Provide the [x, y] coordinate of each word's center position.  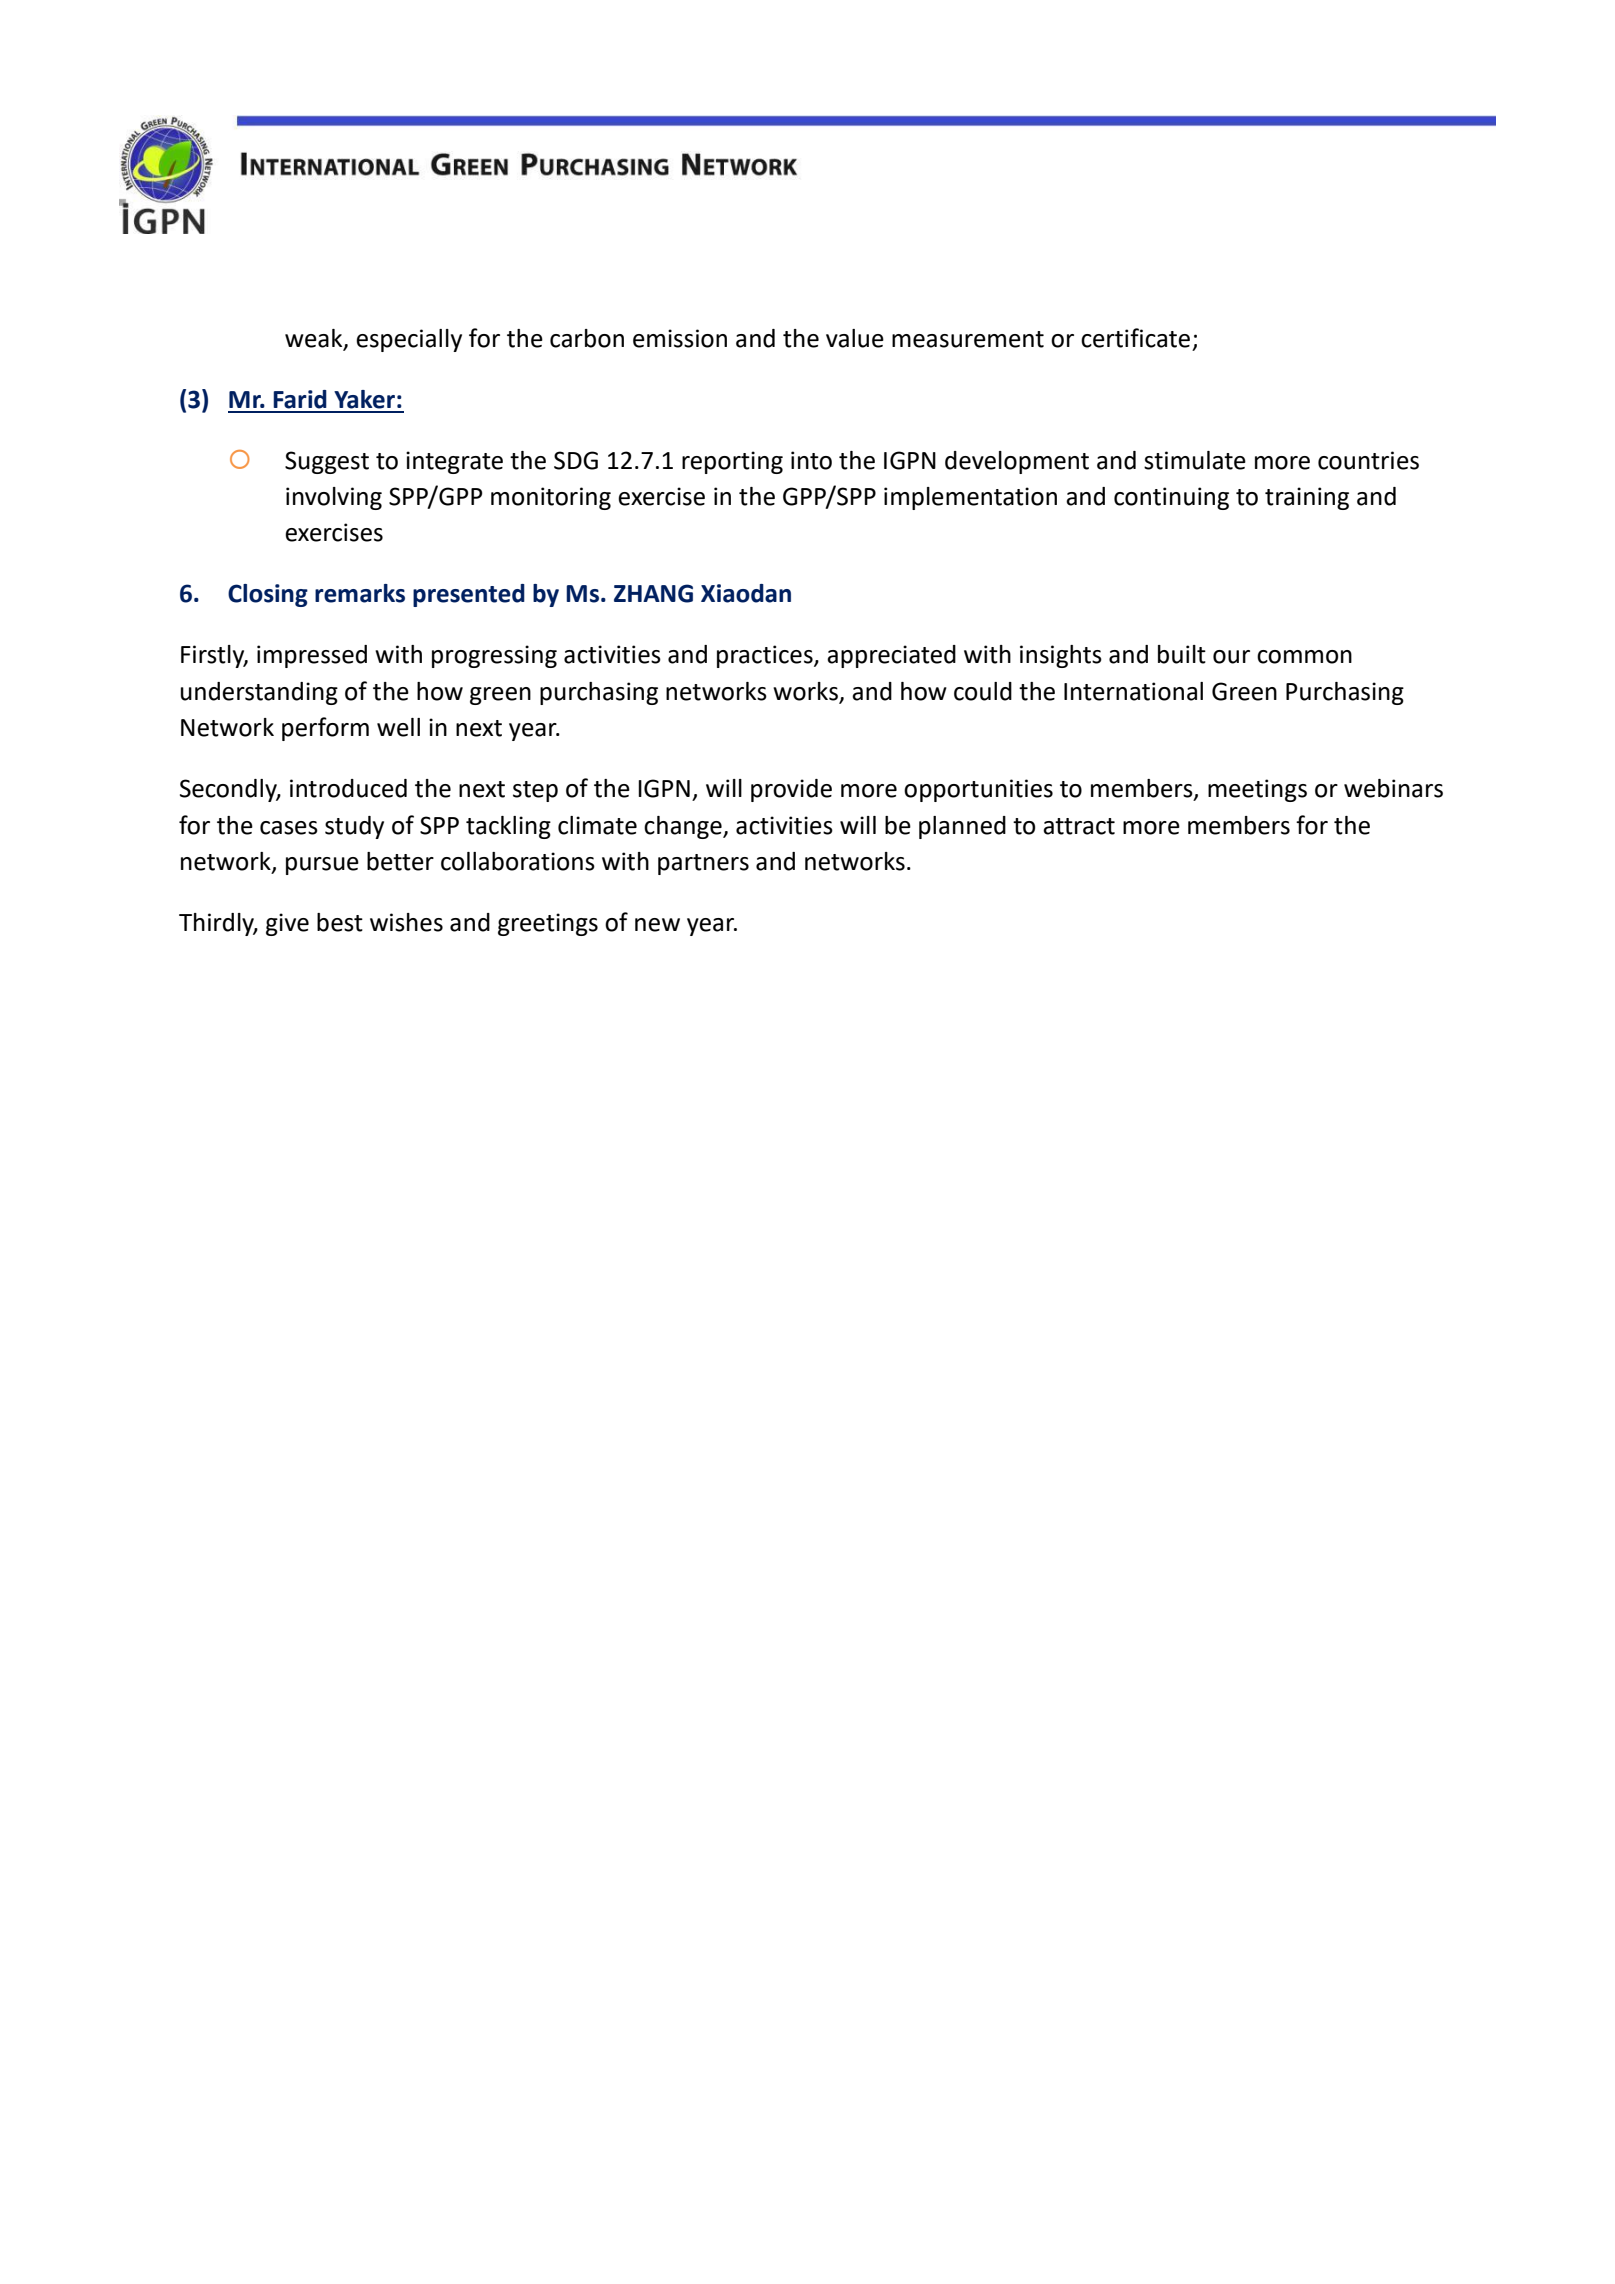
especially [409, 340]
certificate [1135, 338]
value [855, 338]
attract [1079, 826]
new [657, 925]
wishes [406, 922]
